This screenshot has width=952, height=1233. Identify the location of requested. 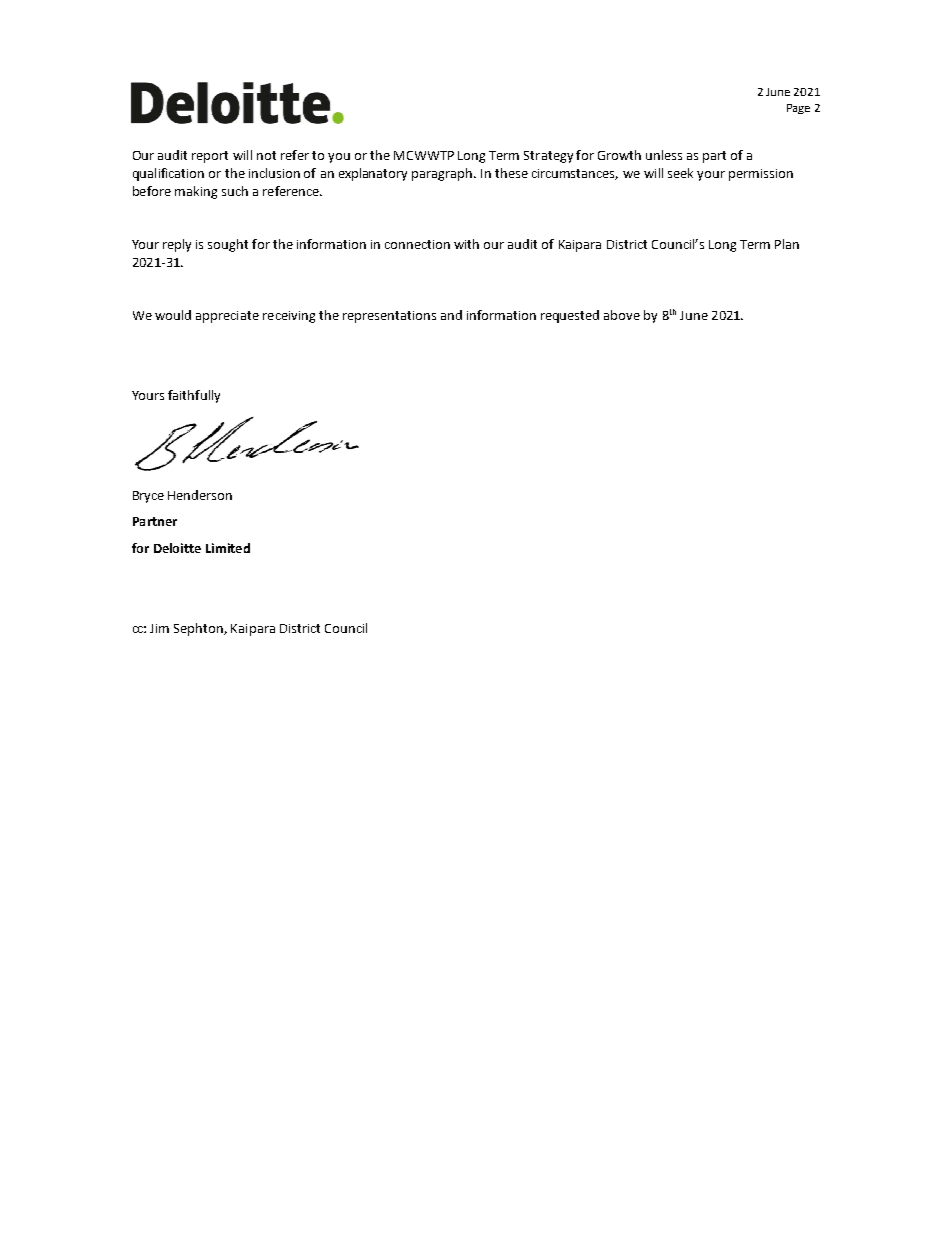
(570, 316).
